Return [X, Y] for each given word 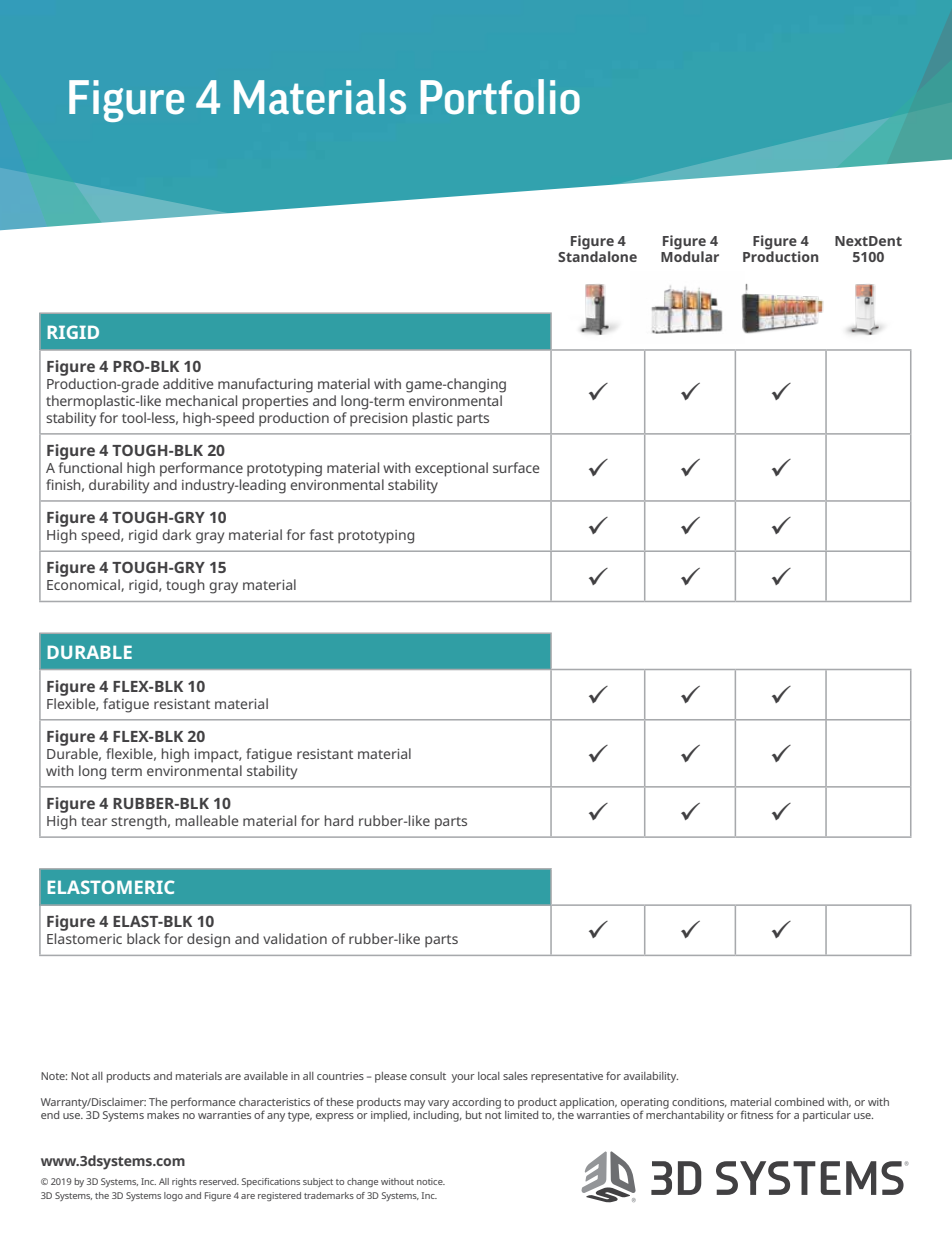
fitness [756, 1114]
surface [516, 467]
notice [431, 1181]
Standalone [597, 255]
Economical [84, 585]
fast [322, 534]
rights [184, 1182]
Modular [690, 255]
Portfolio [500, 97]
